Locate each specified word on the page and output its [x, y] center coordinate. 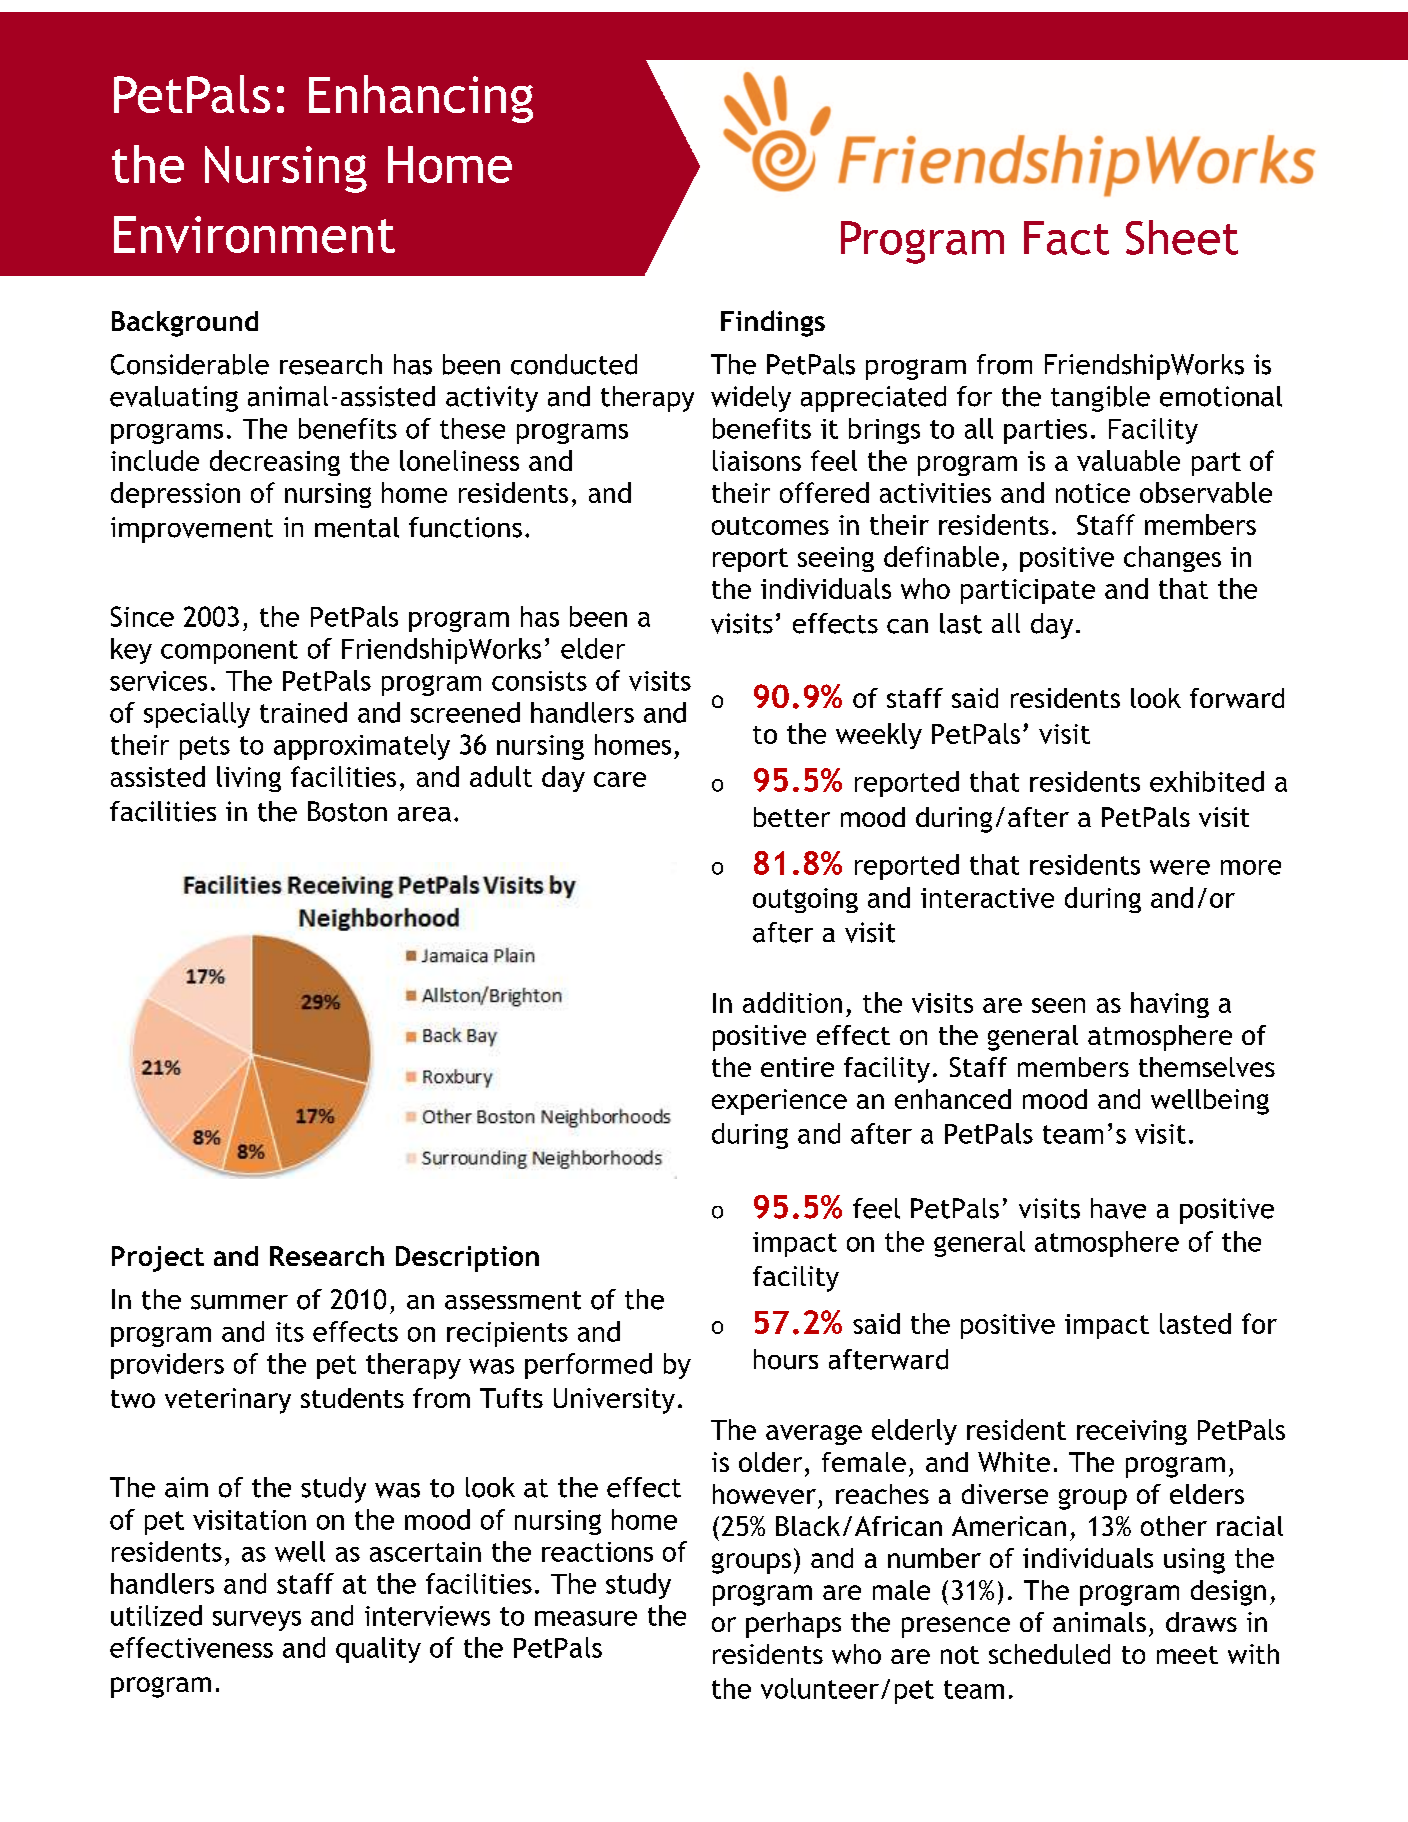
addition [792, 1002]
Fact [1066, 238]
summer [239, 1302]
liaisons [757, 460]
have [1118, 1208]
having [1170, 1005]
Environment [254, 234]
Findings [773, 323]
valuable [1128, 460]
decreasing [275, 463]
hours [786, 1359]
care [620, 779]
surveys [257, 1621]
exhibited [1207, 781]
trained [303, 712]
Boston [347, 811]
